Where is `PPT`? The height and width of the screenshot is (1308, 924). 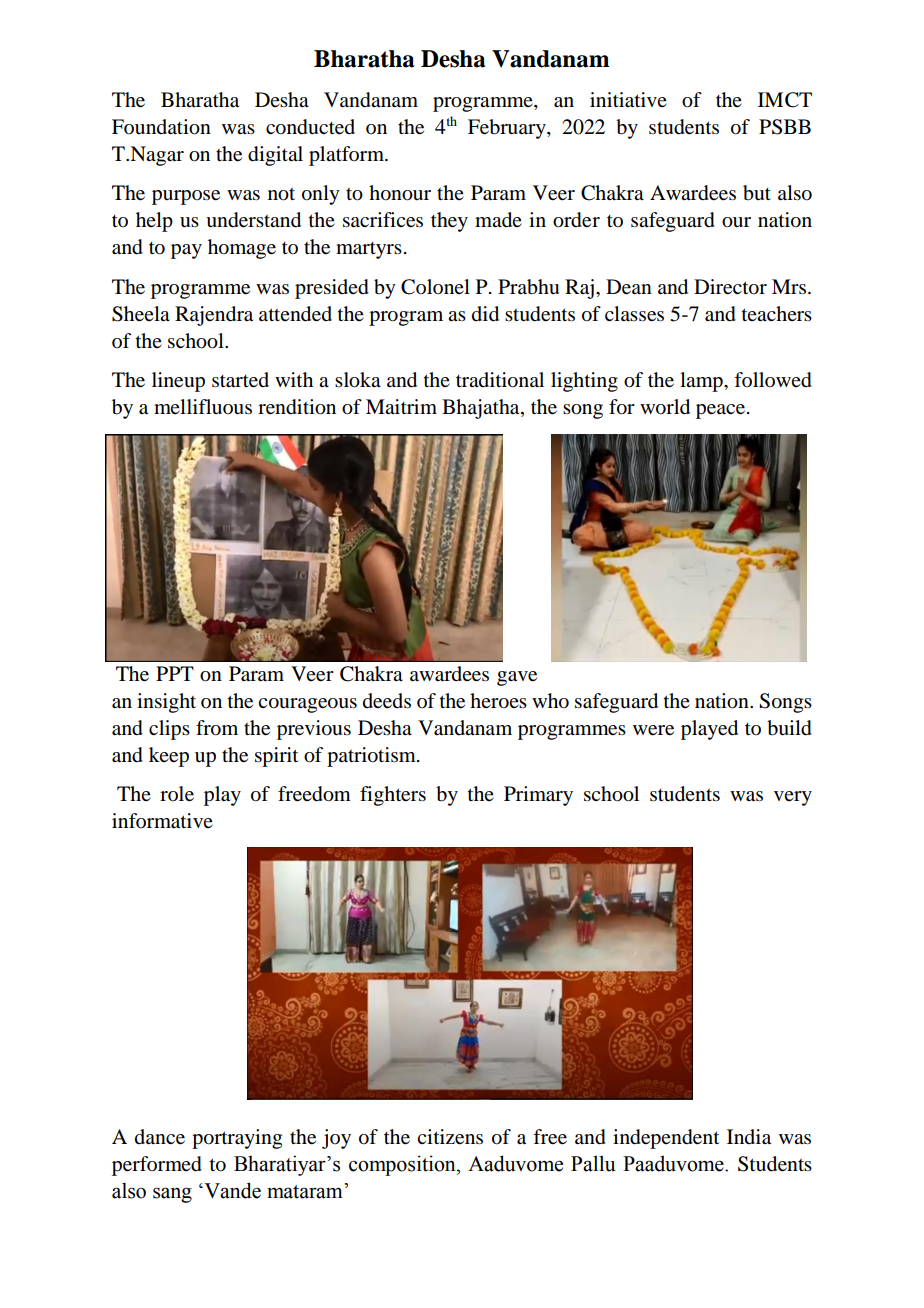
PPT is located at coordinates (175, 673).
